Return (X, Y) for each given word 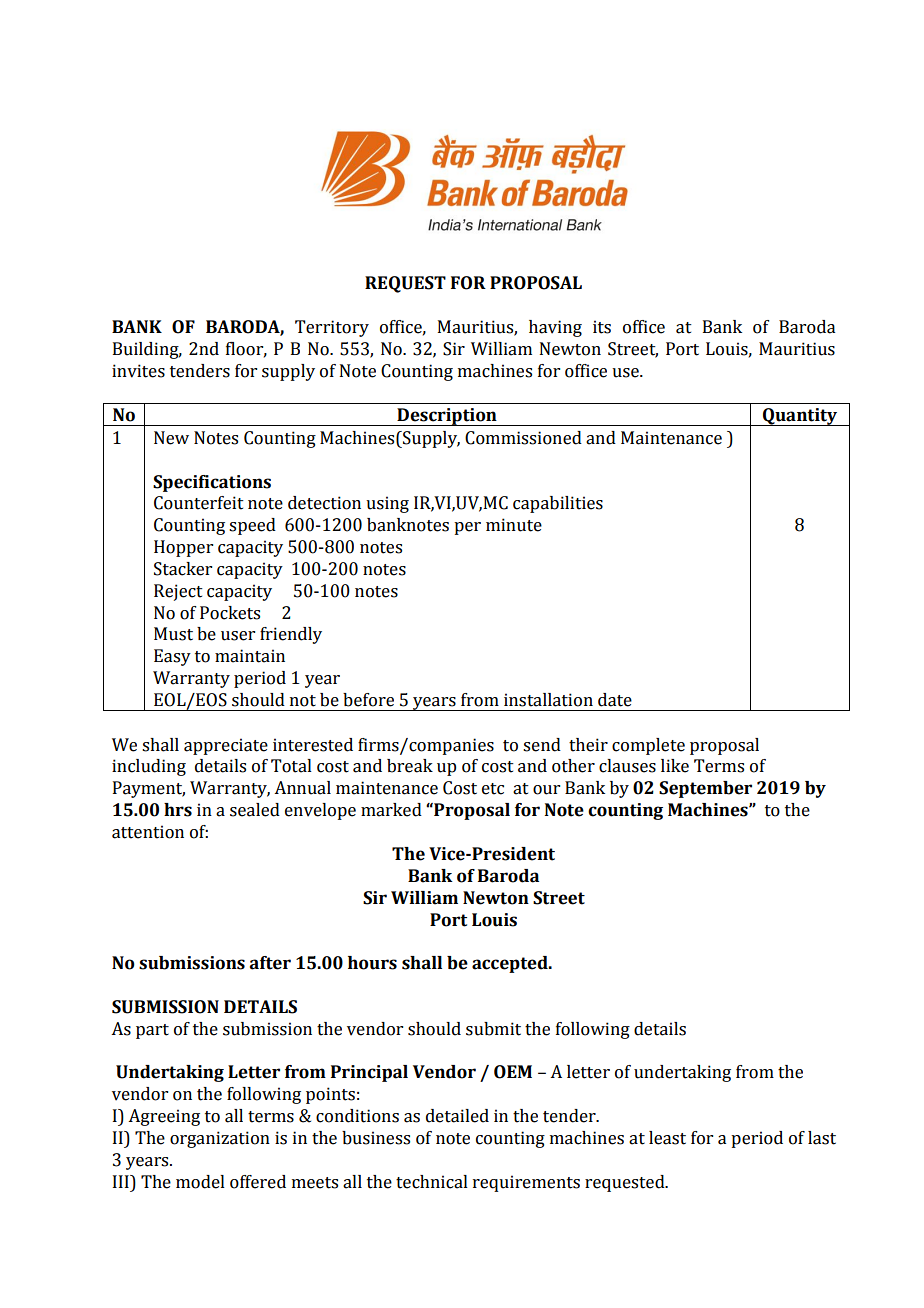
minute (514, 525)
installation (548, 700)
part (152, 1031)
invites (138, 371)
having (555, 328)
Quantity (800, 417)
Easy (172, 657)
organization (220, 1139)
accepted (511, 964)
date (615, 700)
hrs (178, 810)
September (705, 789)
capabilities (558, 504)
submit (493, 1029)
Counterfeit (199, 503)
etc (493, 789)
